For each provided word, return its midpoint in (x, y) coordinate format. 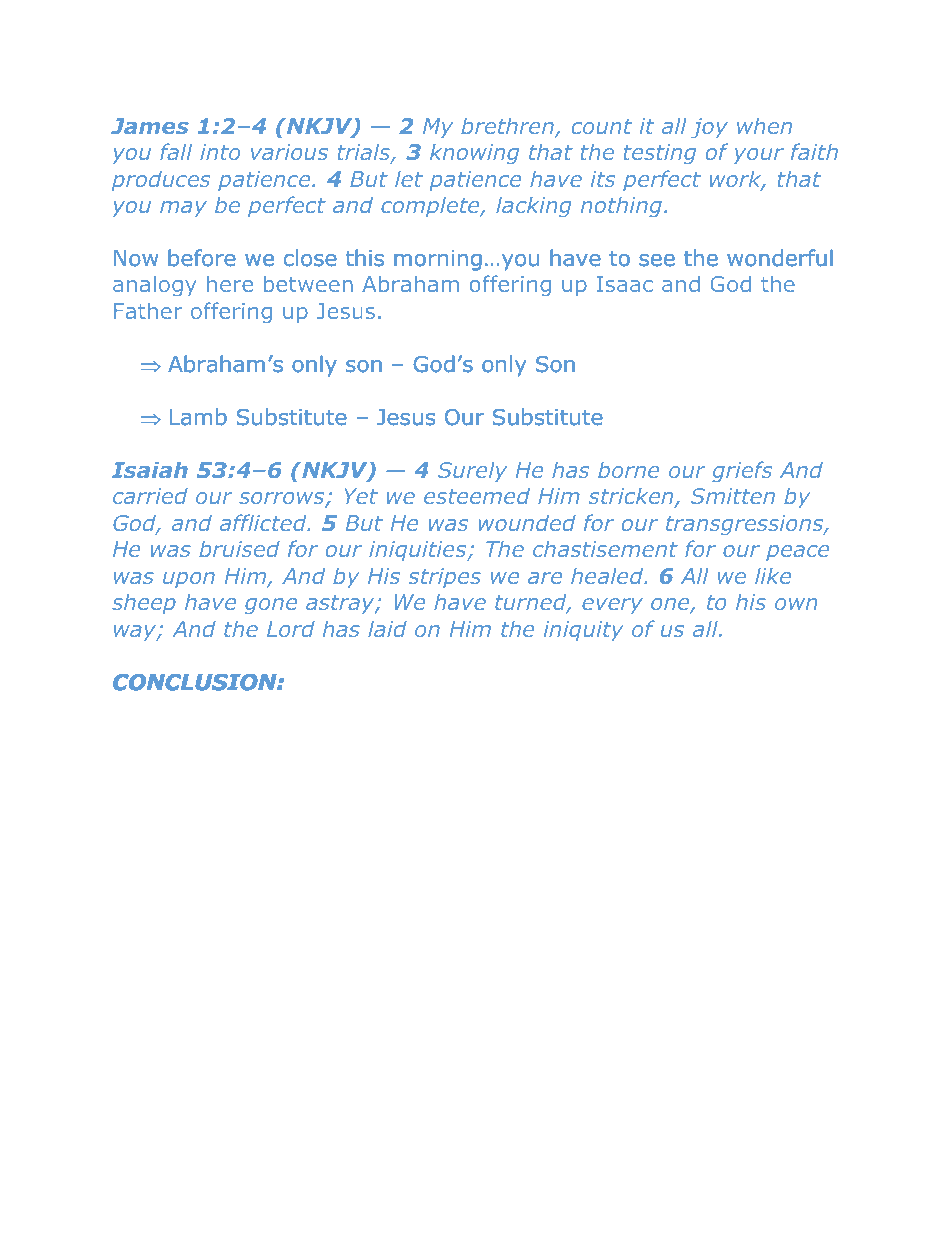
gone (271, 606)
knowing (474, 154)
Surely (472, 472)
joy (709, 128)
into (220, 152)
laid (387, 629)
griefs (742, 471)
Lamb (198, 417)
